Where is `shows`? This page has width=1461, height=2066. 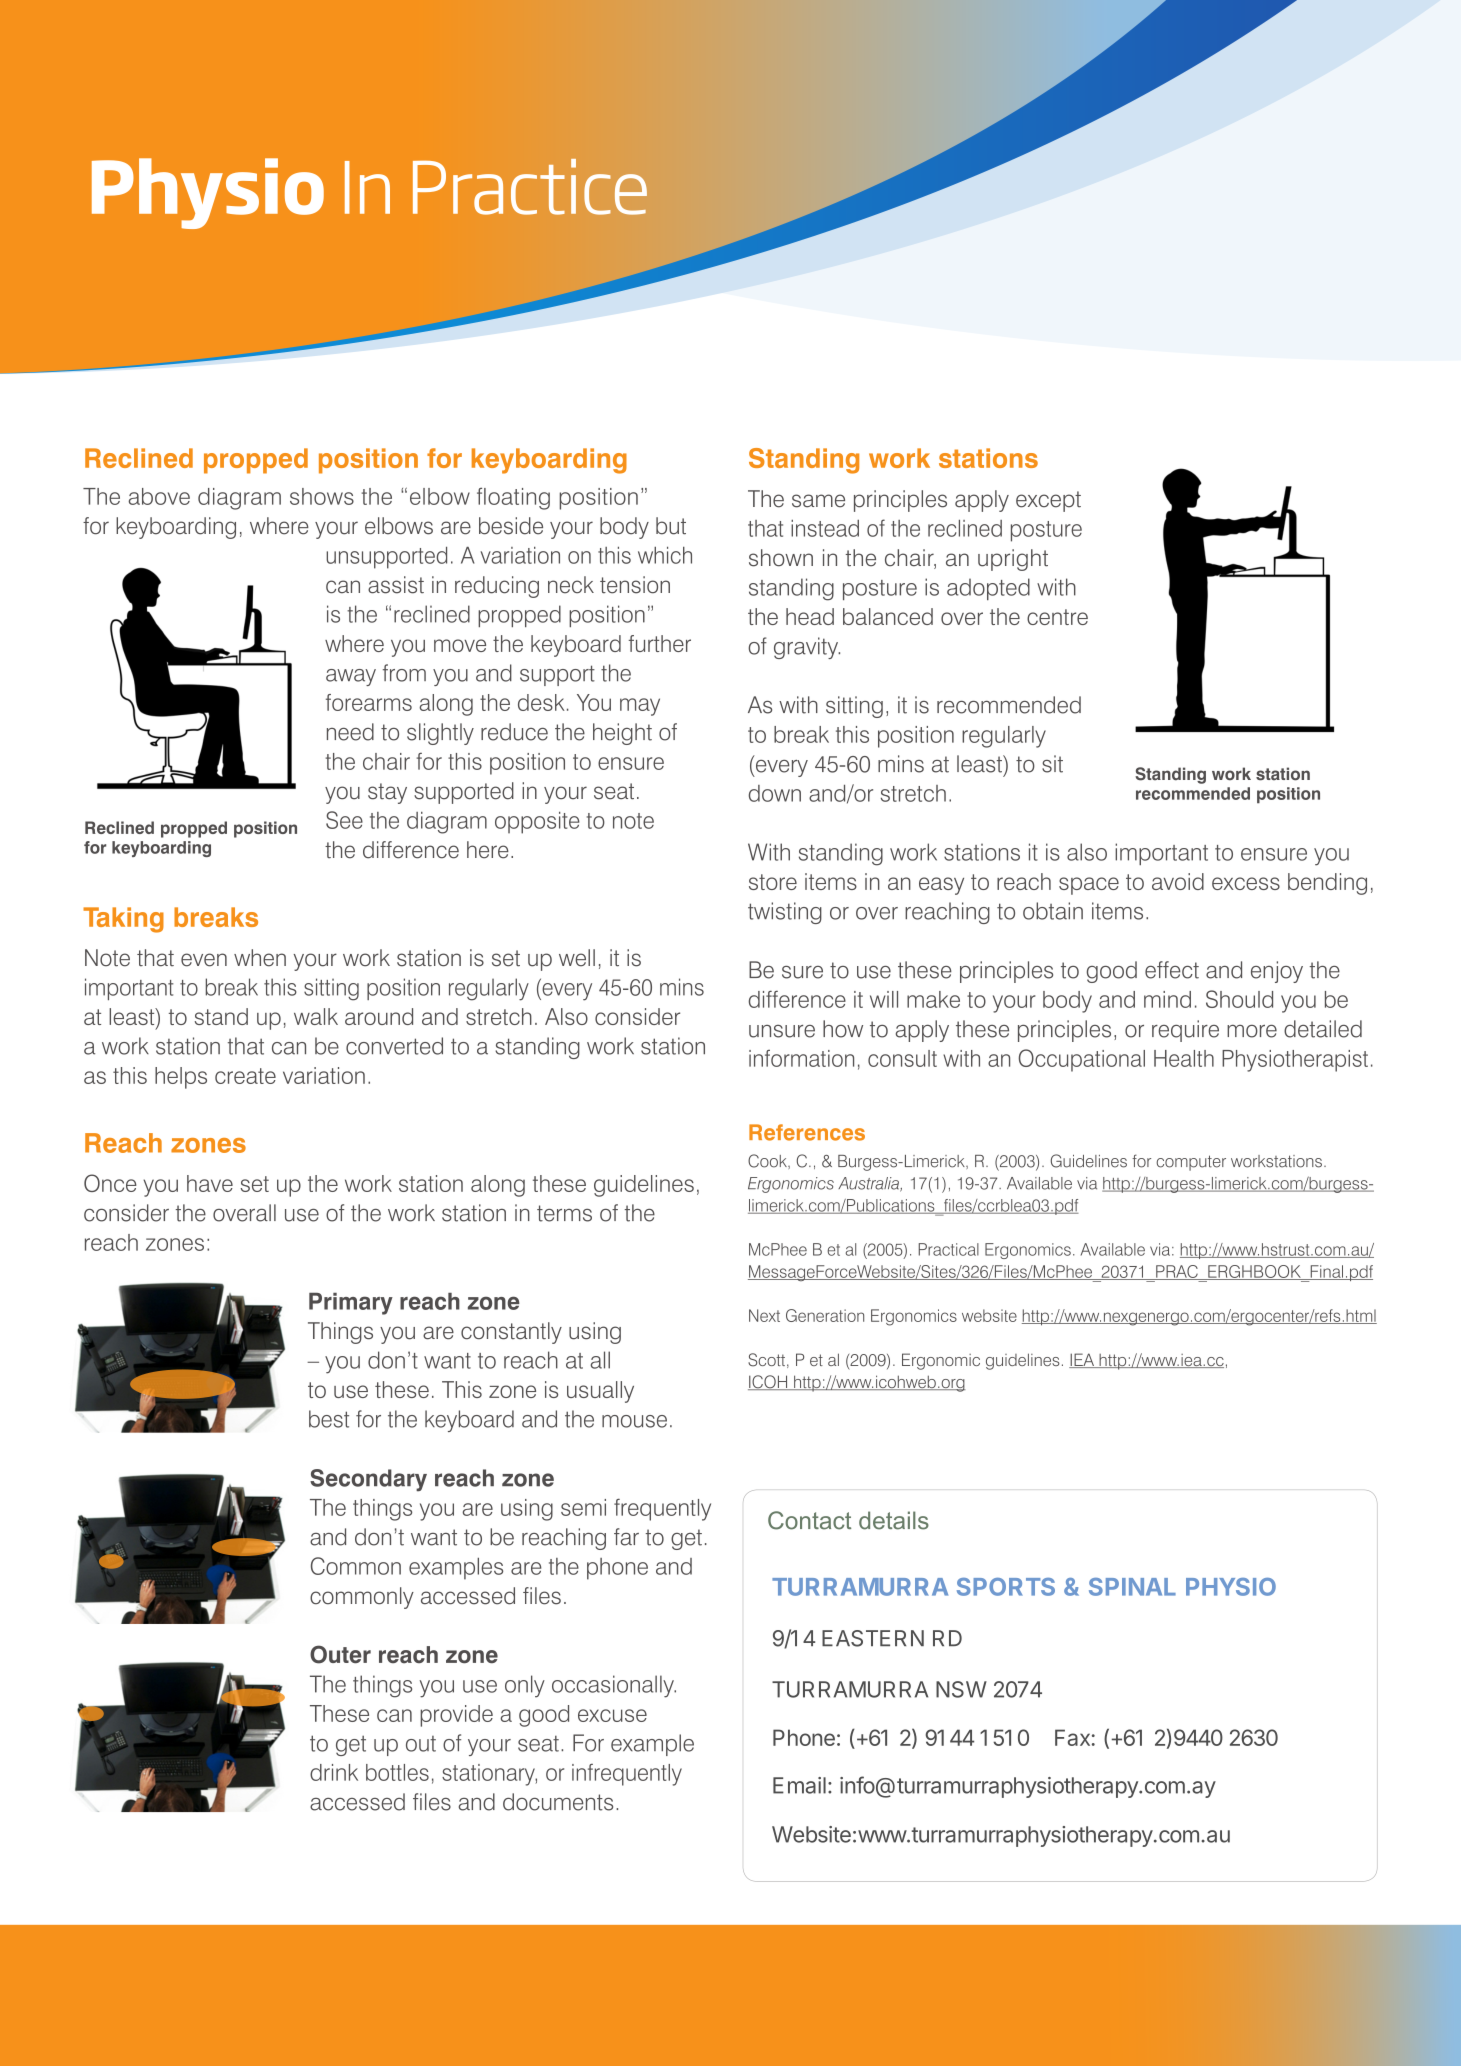
shows is located at coordinates (322, 496).
